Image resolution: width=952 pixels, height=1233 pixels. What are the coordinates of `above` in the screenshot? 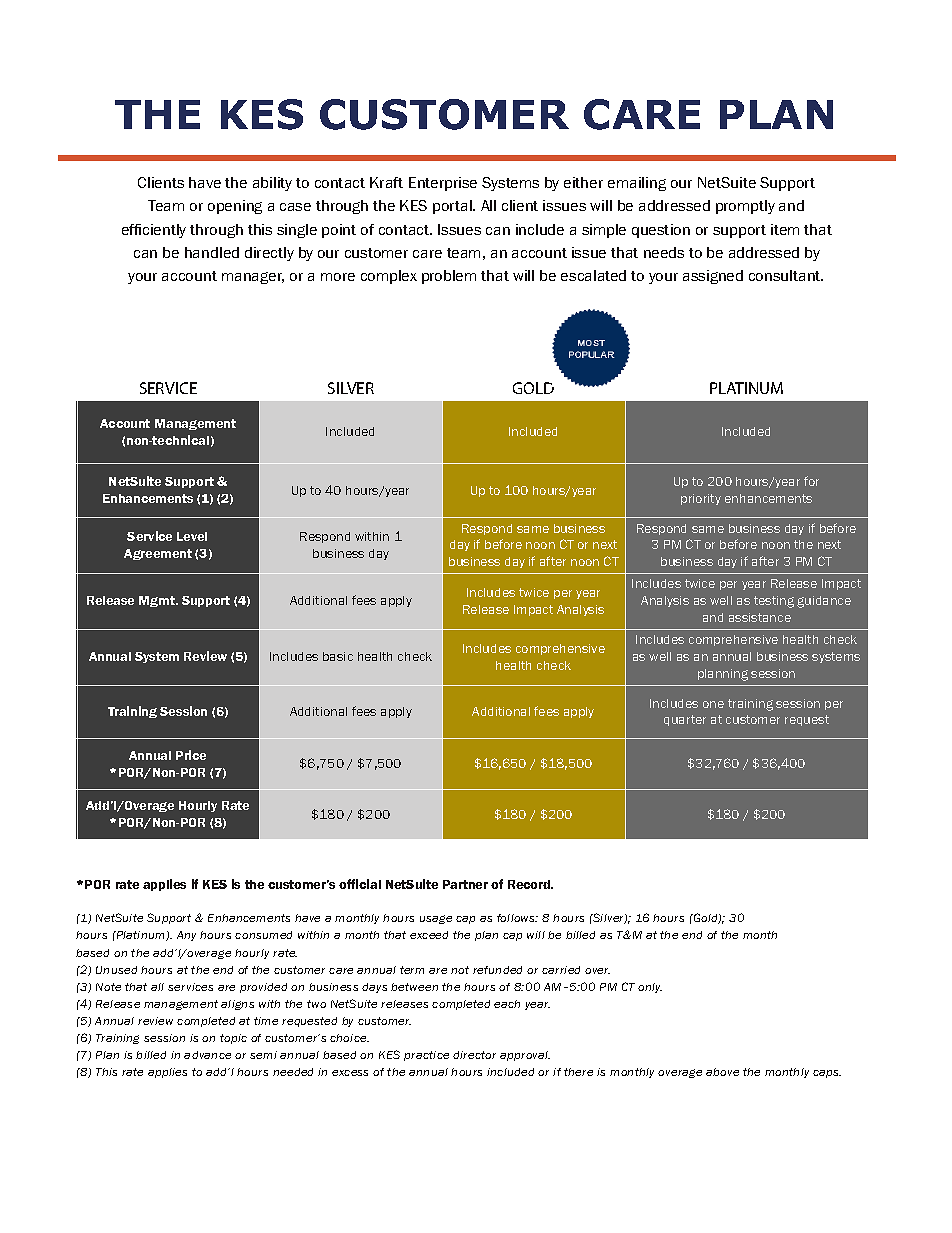 It's located at (722, 1072).
